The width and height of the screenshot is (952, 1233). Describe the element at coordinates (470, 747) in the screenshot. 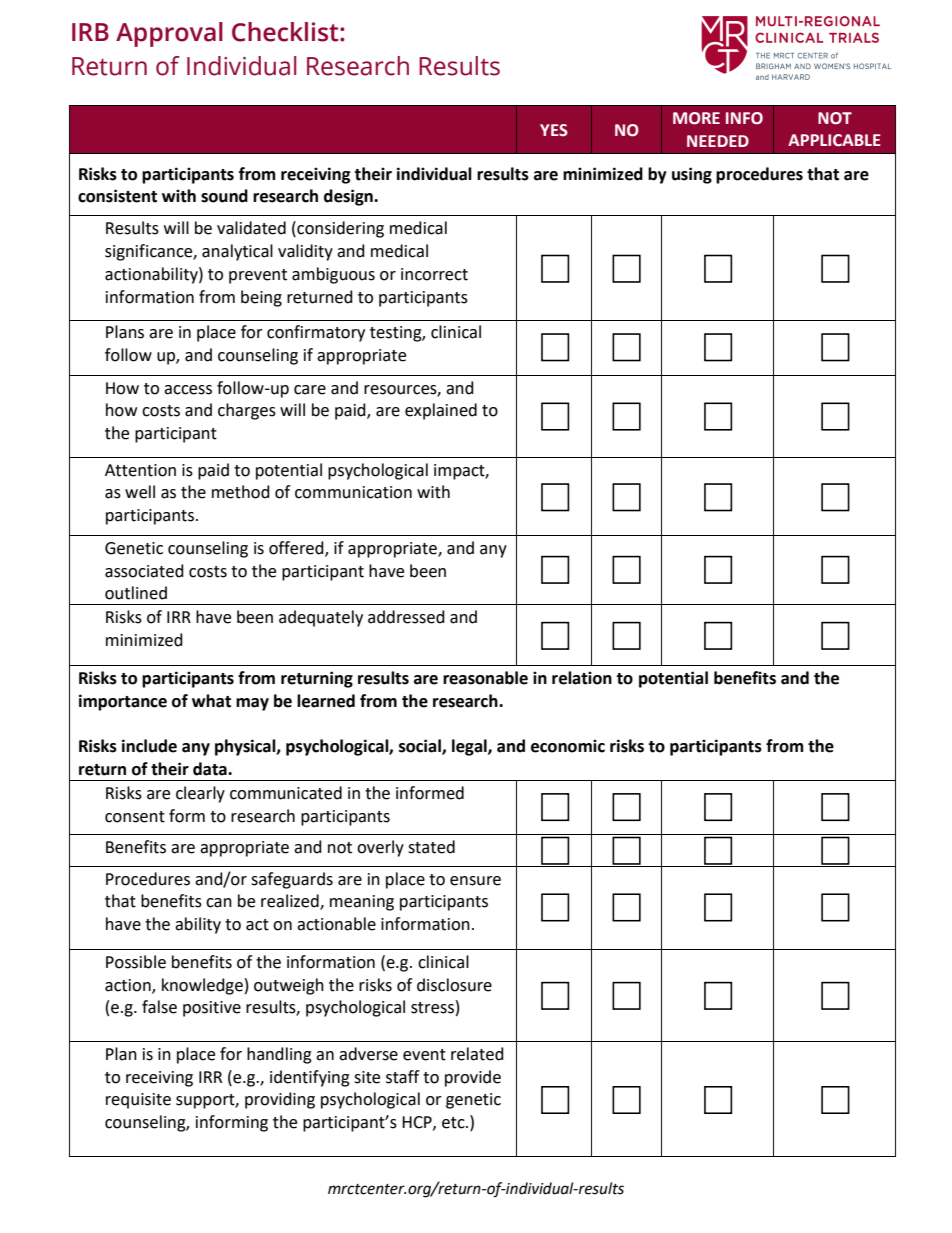

I see `legal` at that location.
